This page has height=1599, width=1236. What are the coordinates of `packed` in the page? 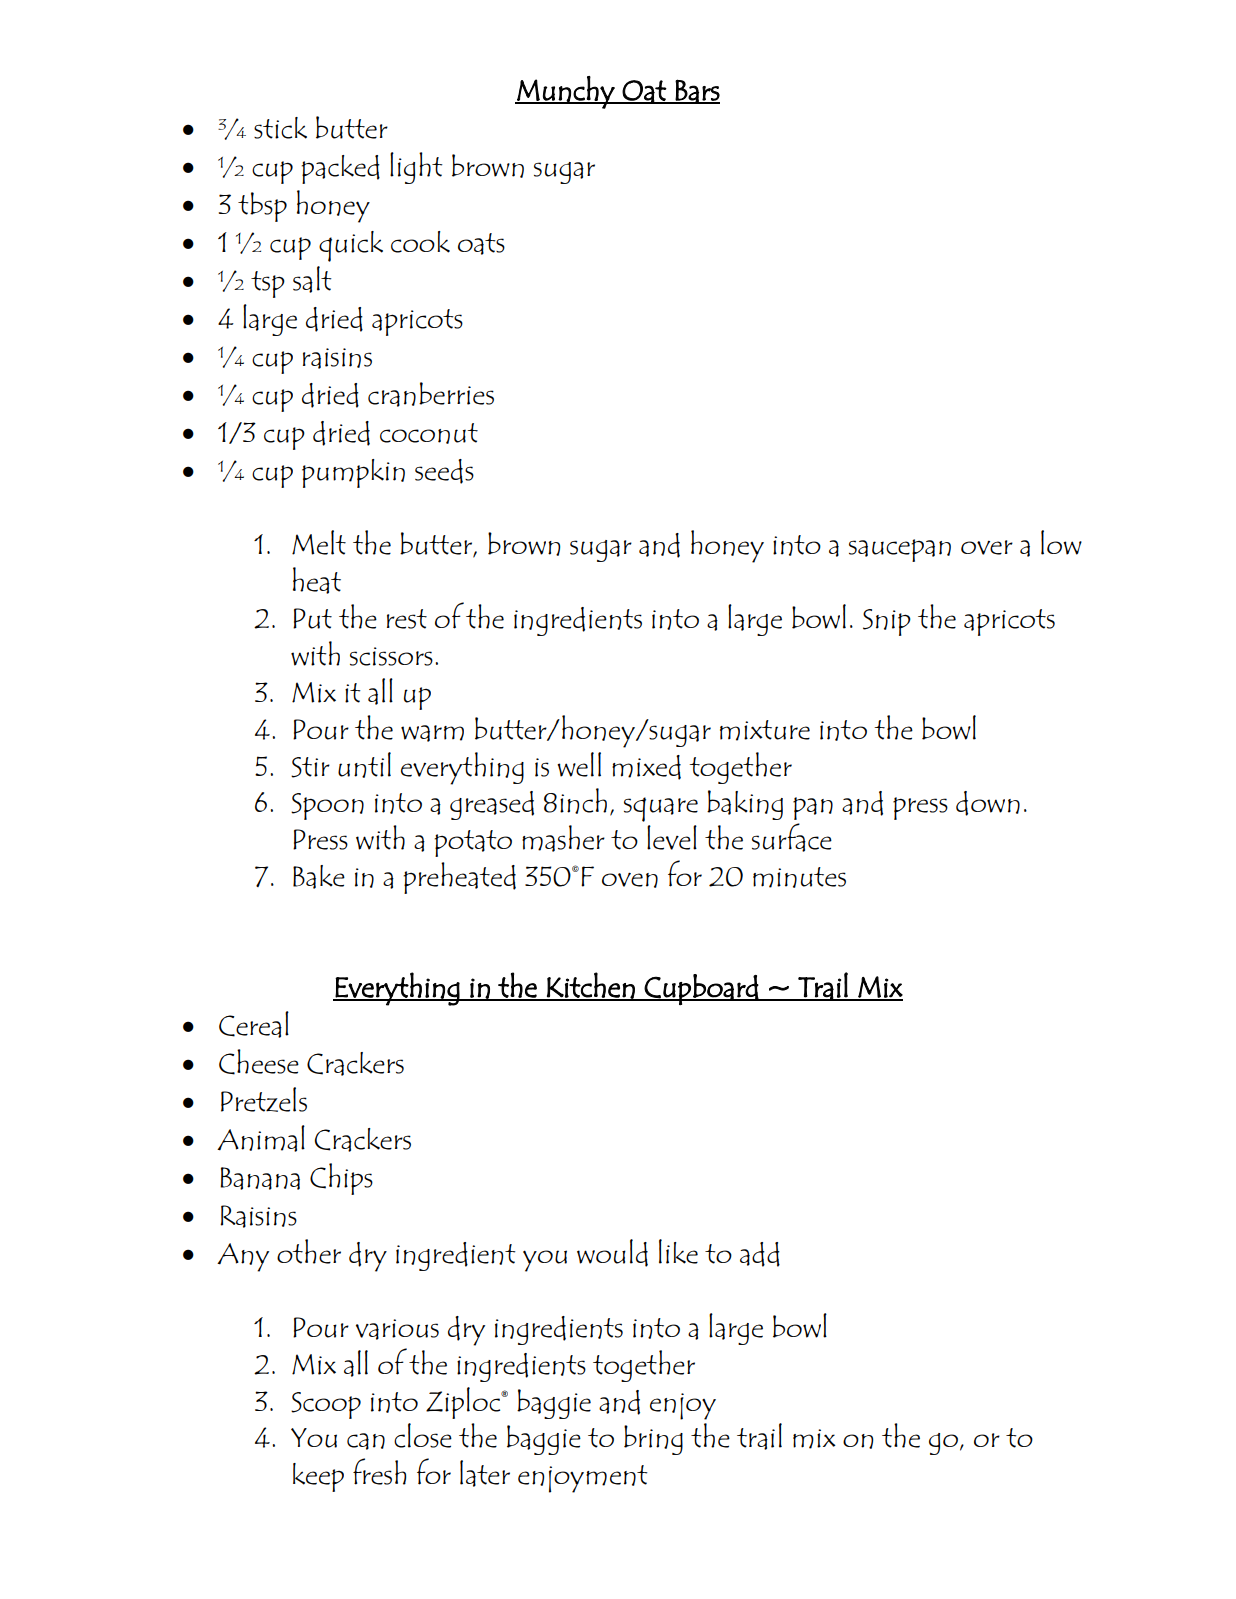 It's located at (340, 169).
